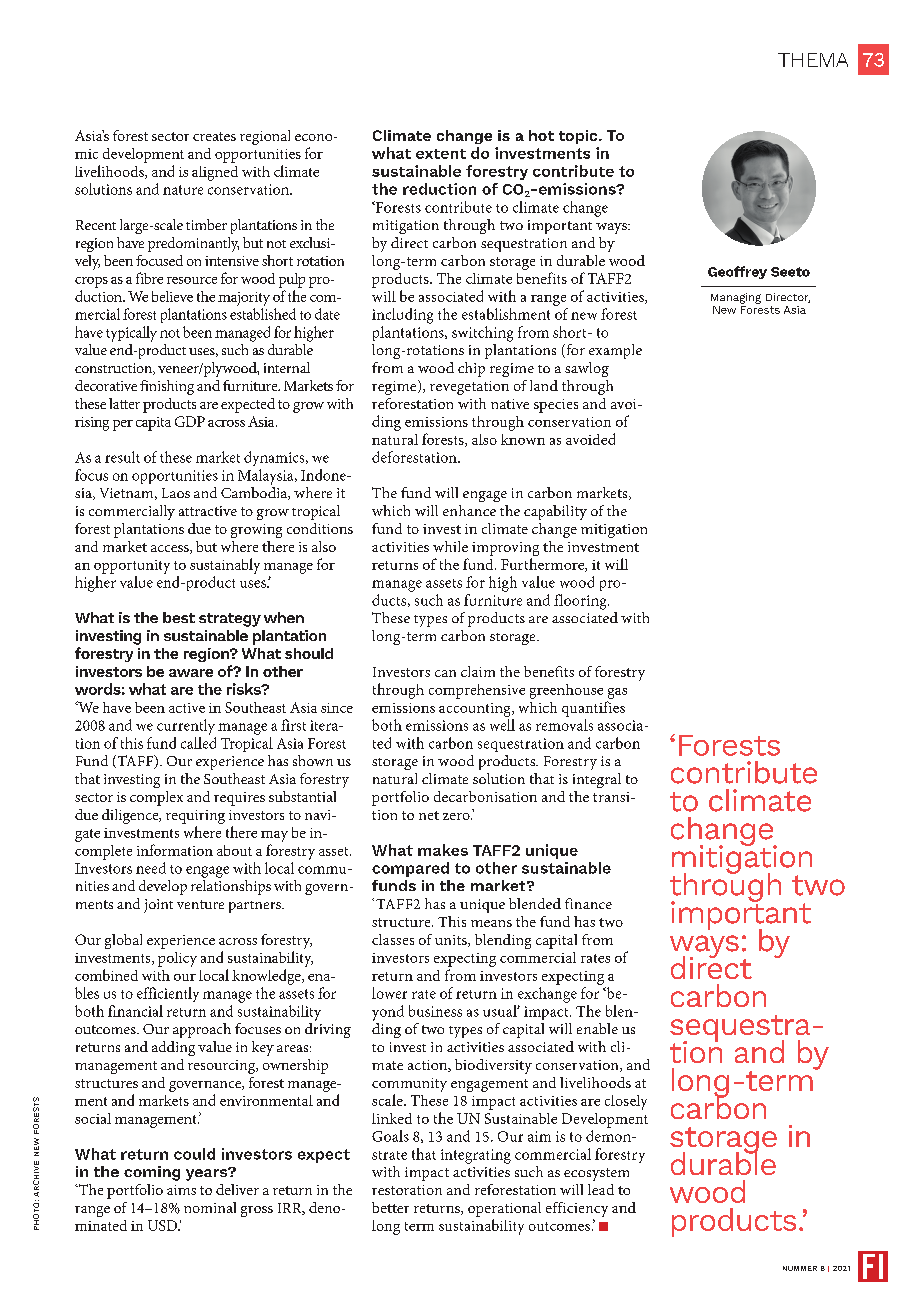 The width and height of the screenshot is (924, 1308). Describe the element at coordinates (813, 60) in the screenshot. I see `THEMA` at that location.
